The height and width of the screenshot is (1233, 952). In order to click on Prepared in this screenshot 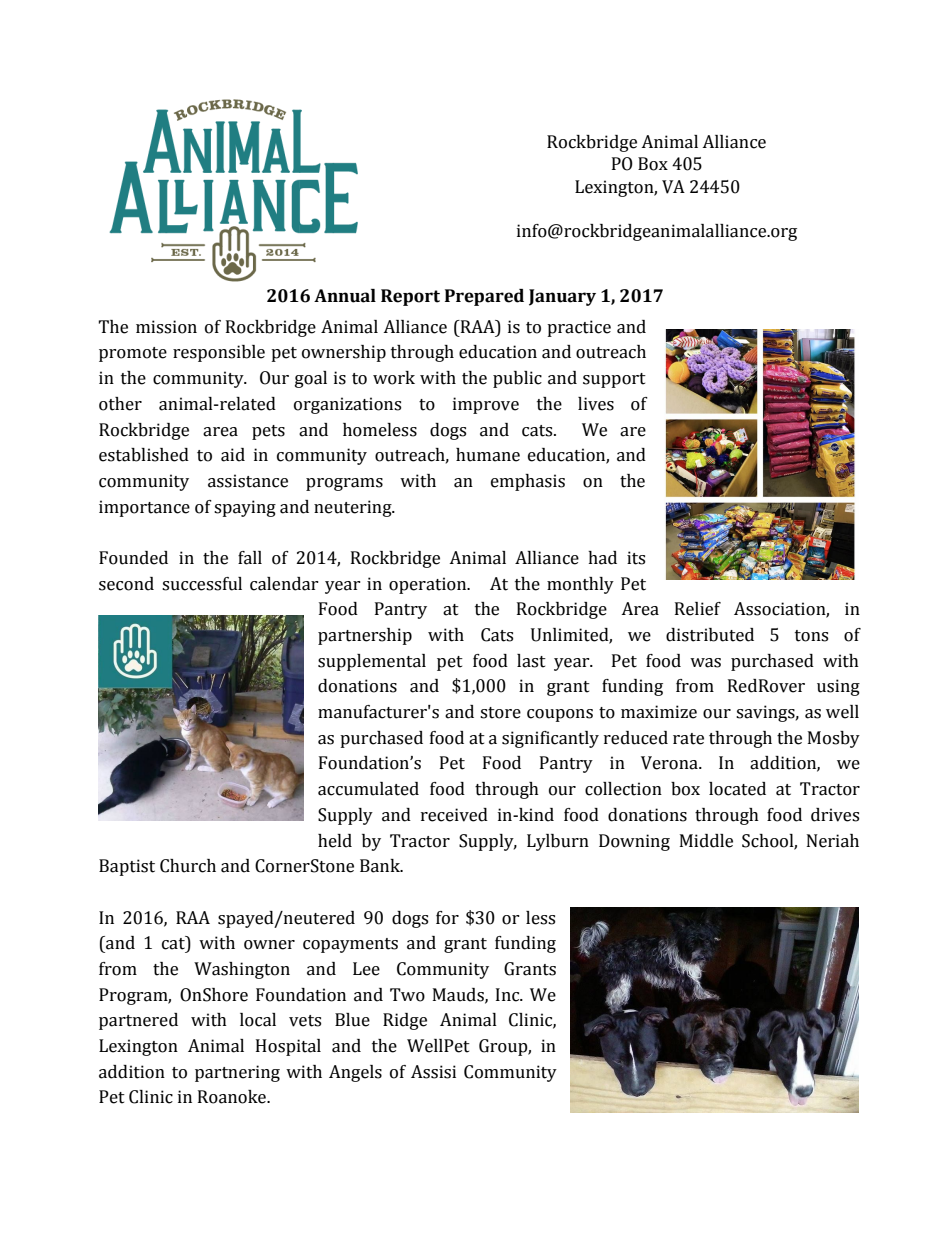, I will do `click(484, 297)`.
